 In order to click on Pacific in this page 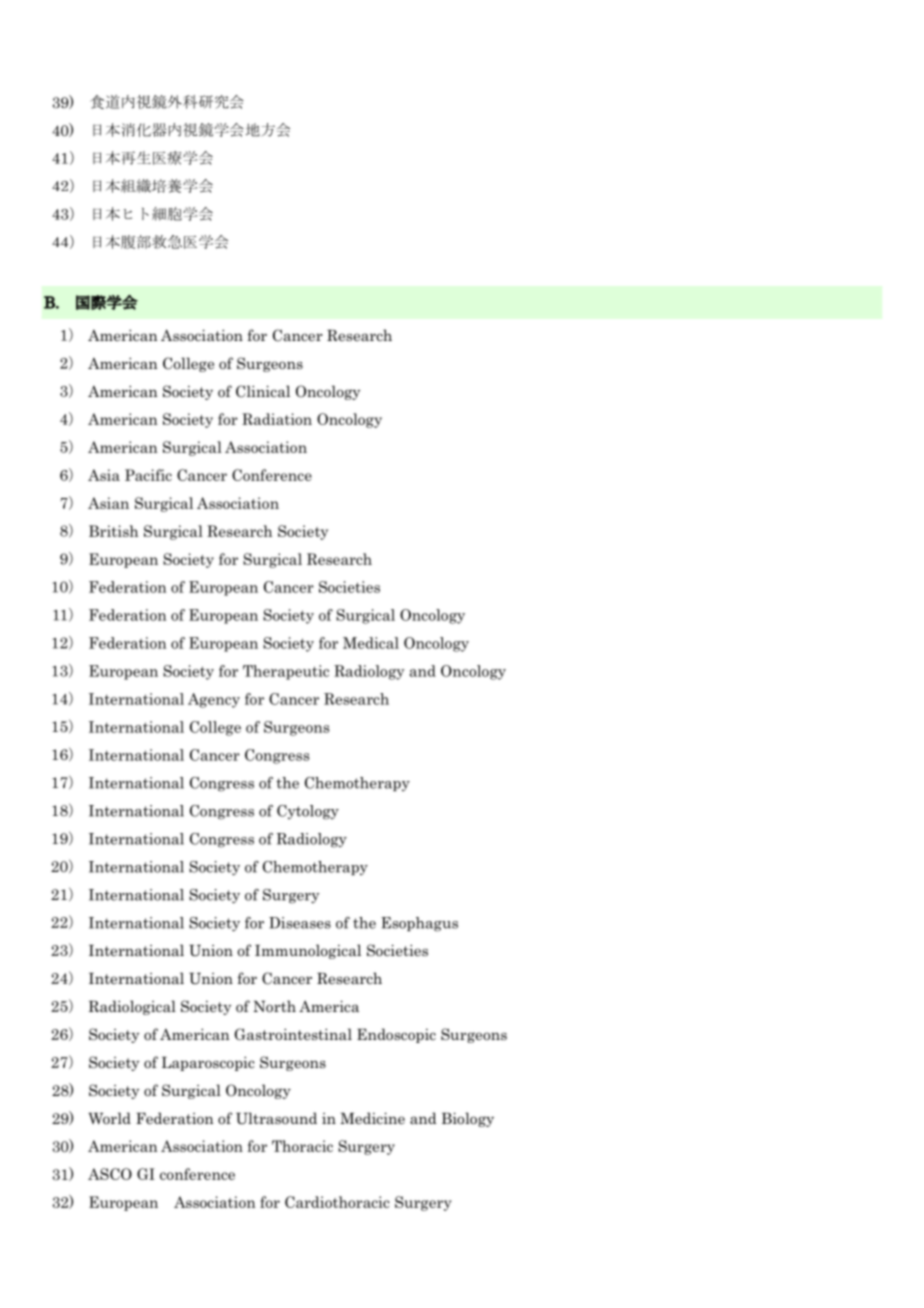, I will do `click(148, 475)`.
